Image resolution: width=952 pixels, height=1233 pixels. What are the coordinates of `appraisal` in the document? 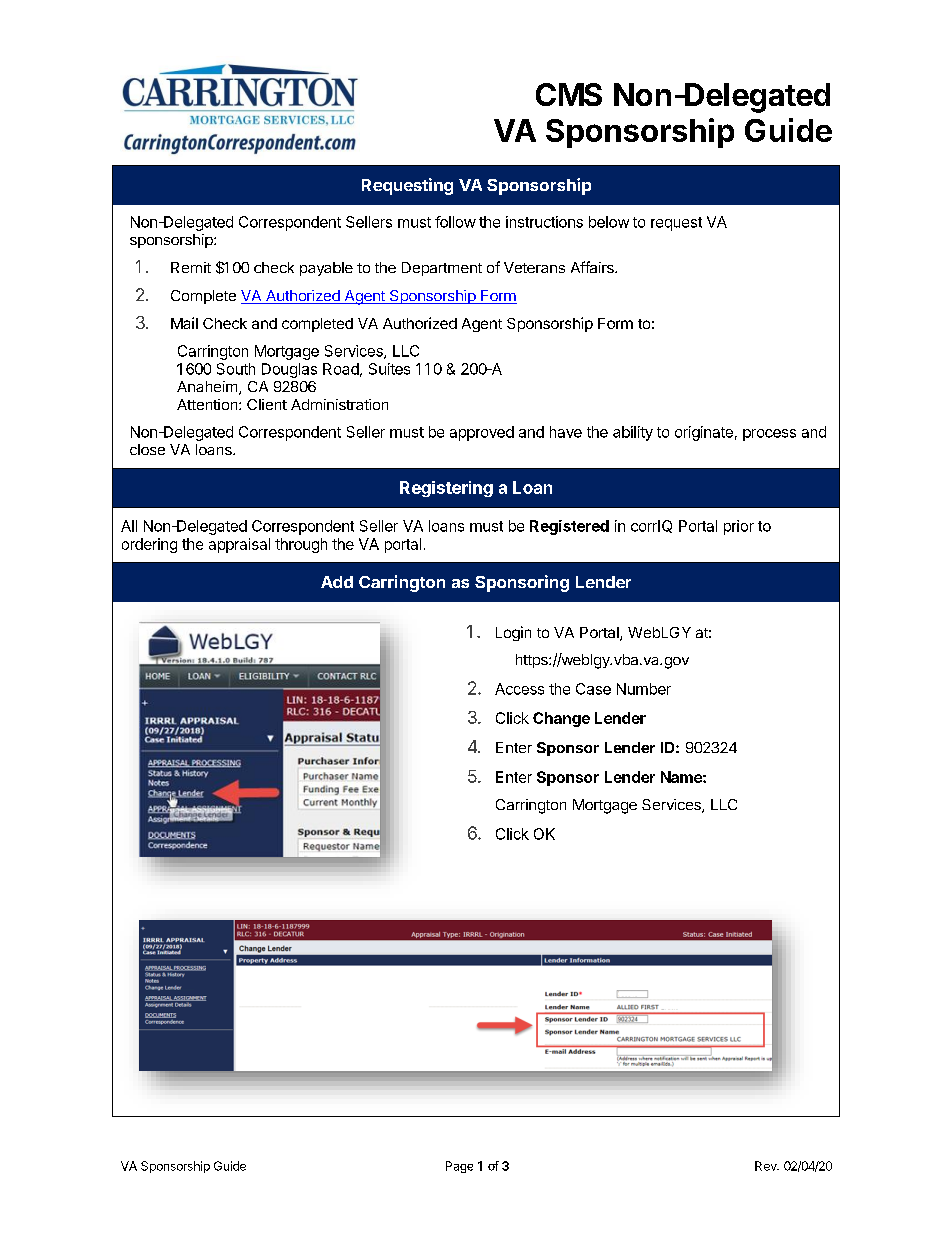 It's located at (239, 545).
